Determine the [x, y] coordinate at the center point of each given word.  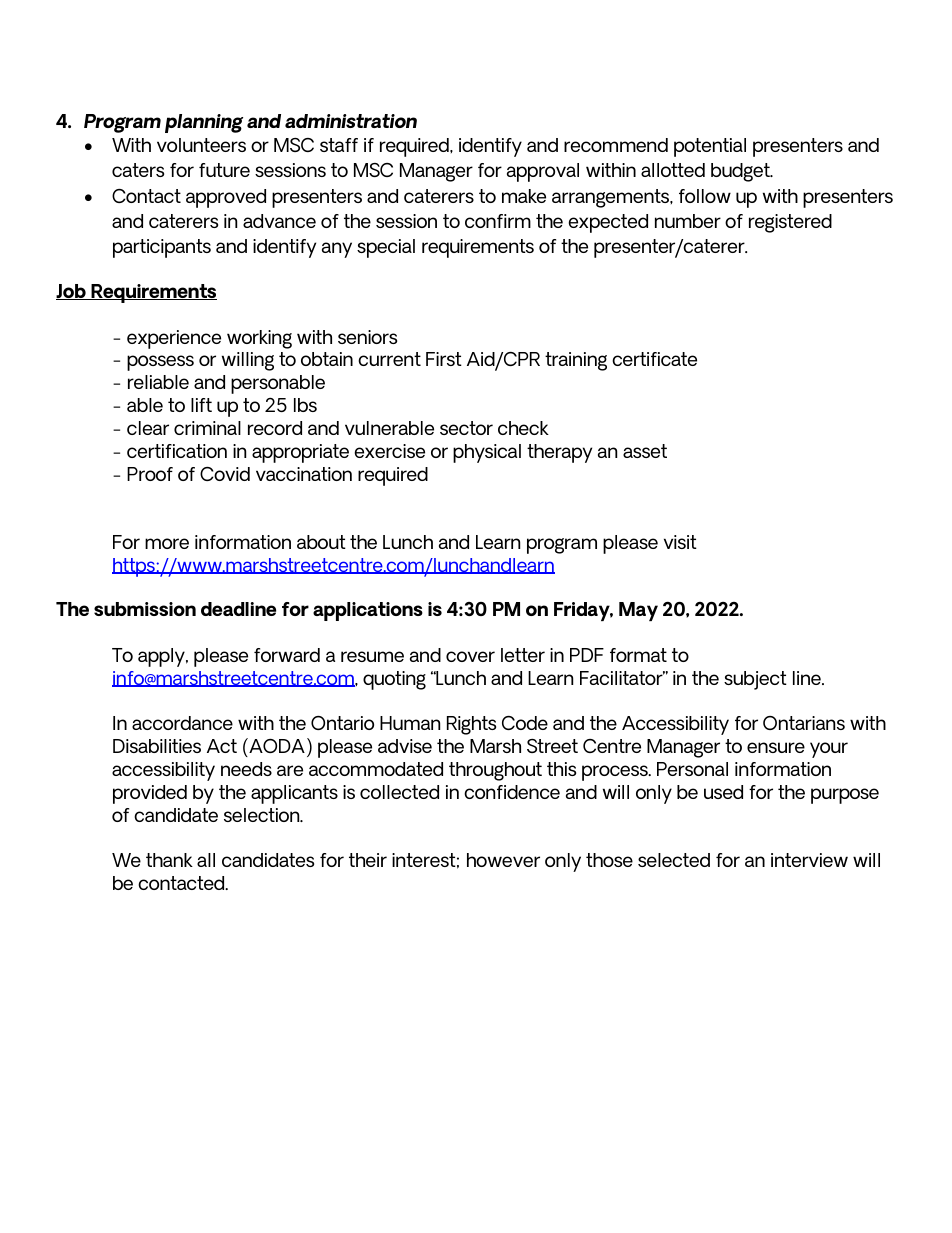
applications [368, 611]
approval [543, 172]
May [638, 611]
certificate [654, 359]
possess [160, 363]
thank [169, 860]
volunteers [201, 145]
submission [145, 609]
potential [710, 147]
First [444, 359]
